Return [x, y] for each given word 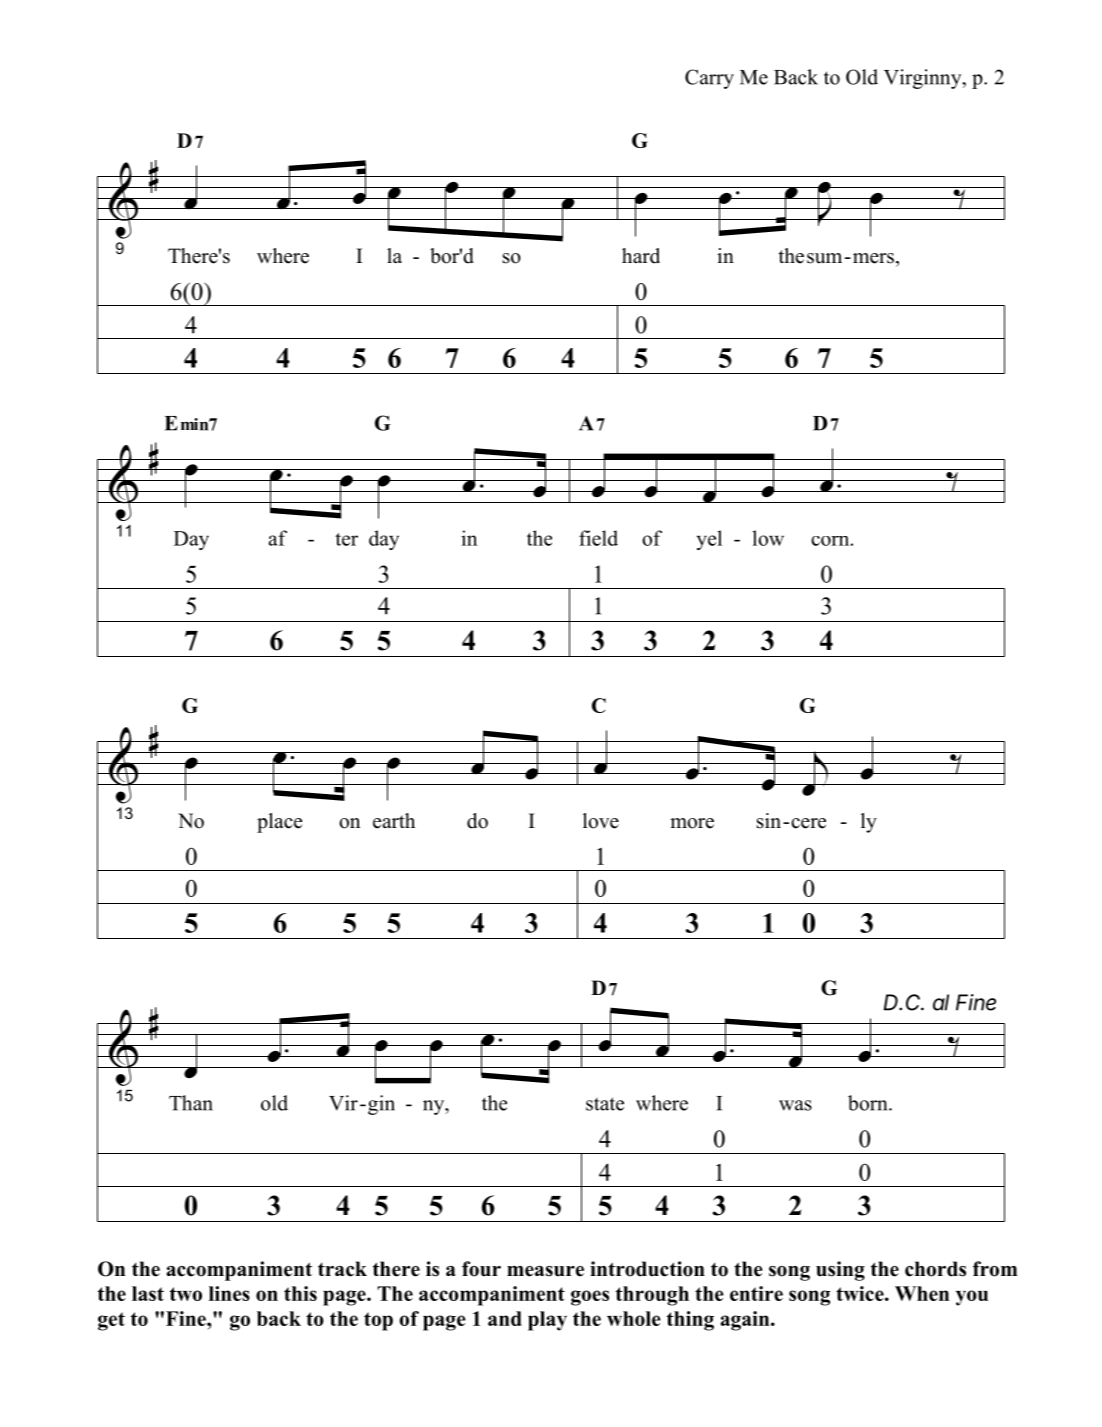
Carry [709, 79]
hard [641, 256]
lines [229, 1293]
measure [545, 1271]
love [601, 821]
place [279, 823]
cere [808, 823]
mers [872, 258]
